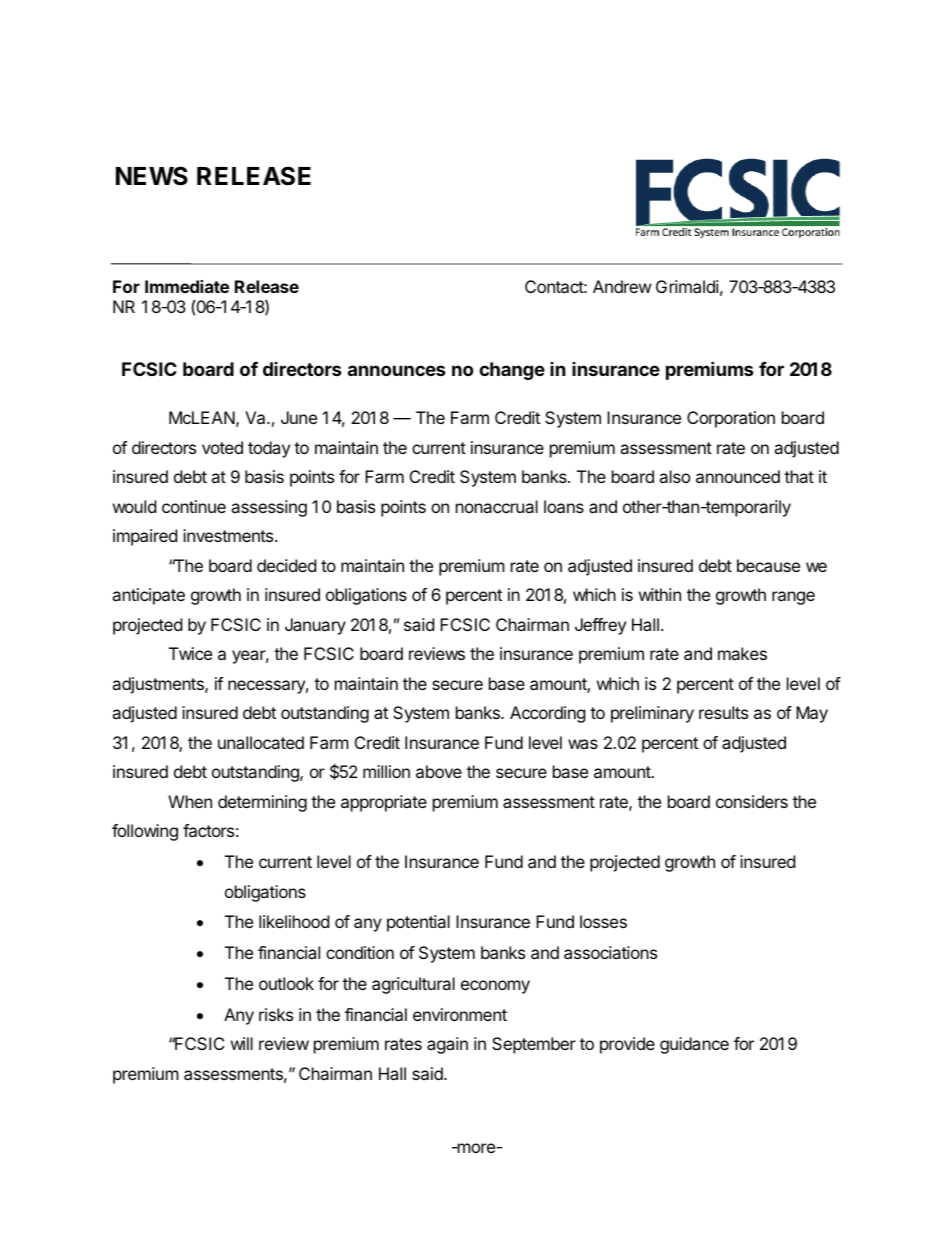 The height and width of the screenshot is (1233, 952). What do you see at coordinates (242, 1043) in the screenshot?
I see `will` at bounding box center [242, 1043].
